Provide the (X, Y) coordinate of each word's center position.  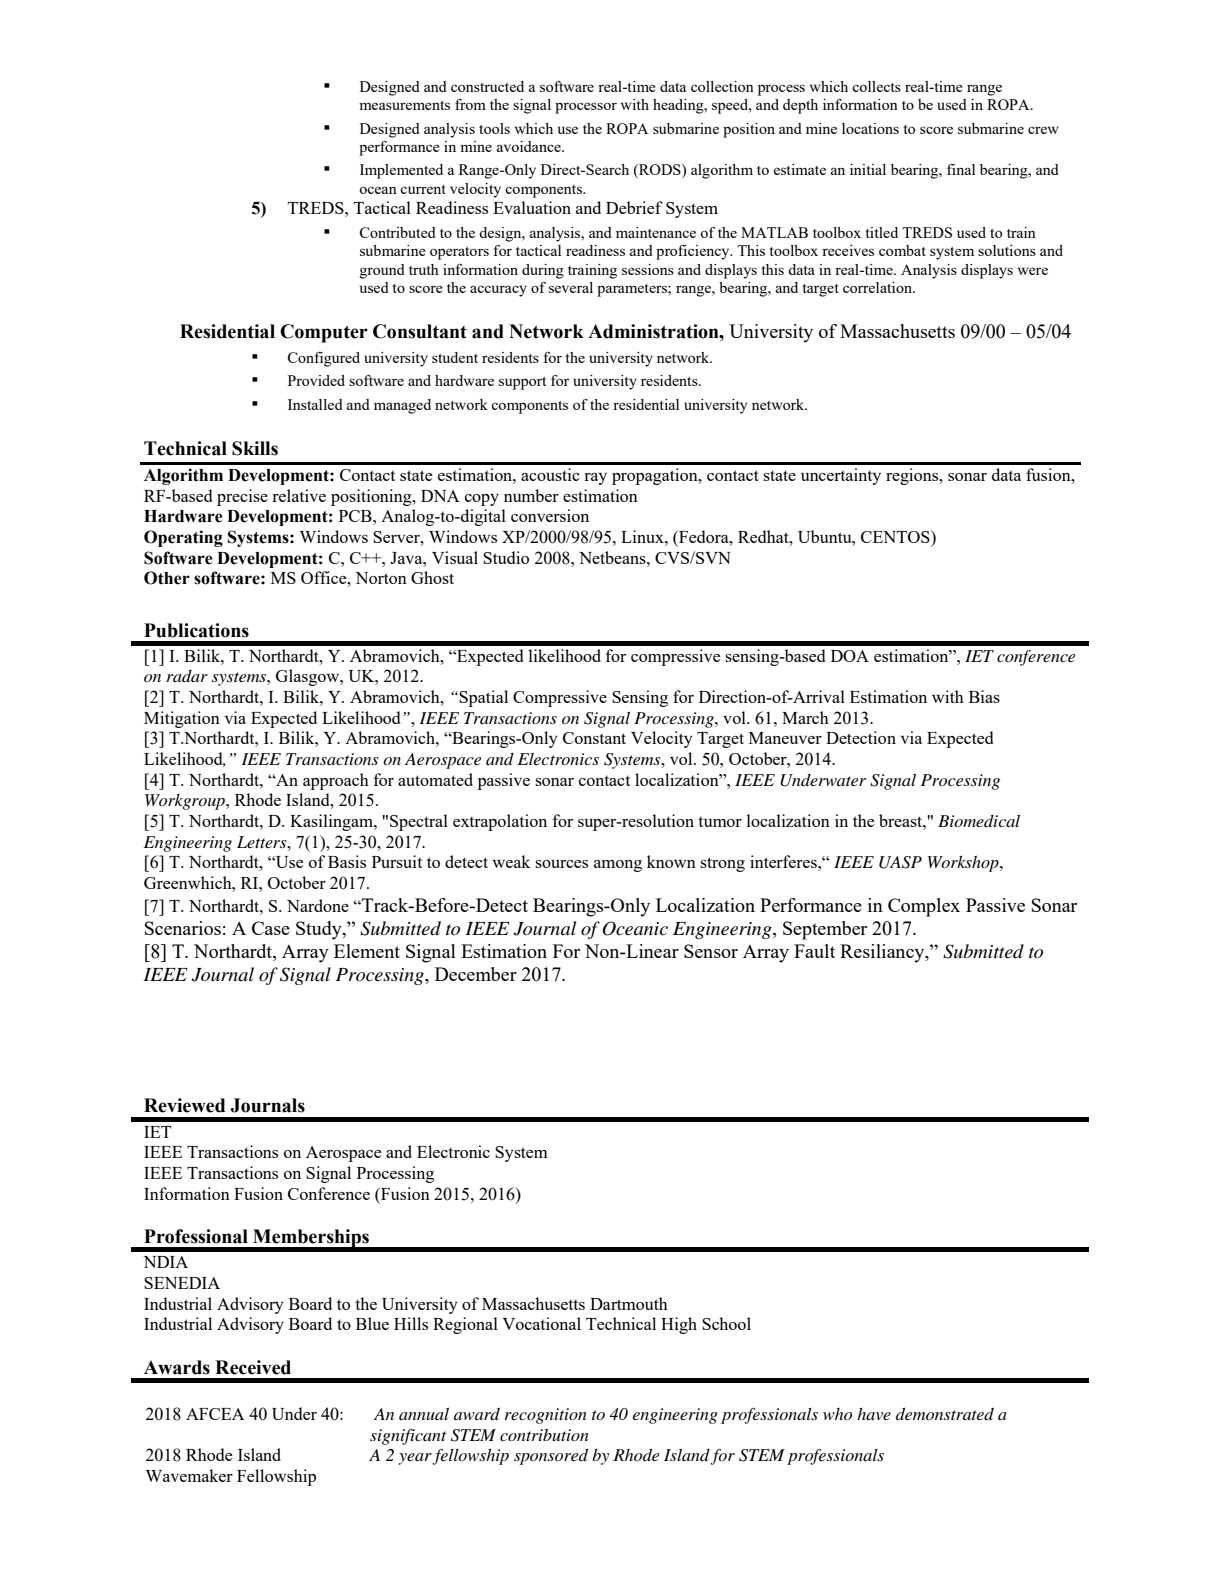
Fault (814, 951)
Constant (594, 738)
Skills (255, 448)
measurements (404, 105)
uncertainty (841, 476)
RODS (660, 171)
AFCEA (215, 1414)
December (476, 974)
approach (336, 781)
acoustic (550, 474)
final (961, 169)
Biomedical (979, 821)
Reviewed (184, 1105)
